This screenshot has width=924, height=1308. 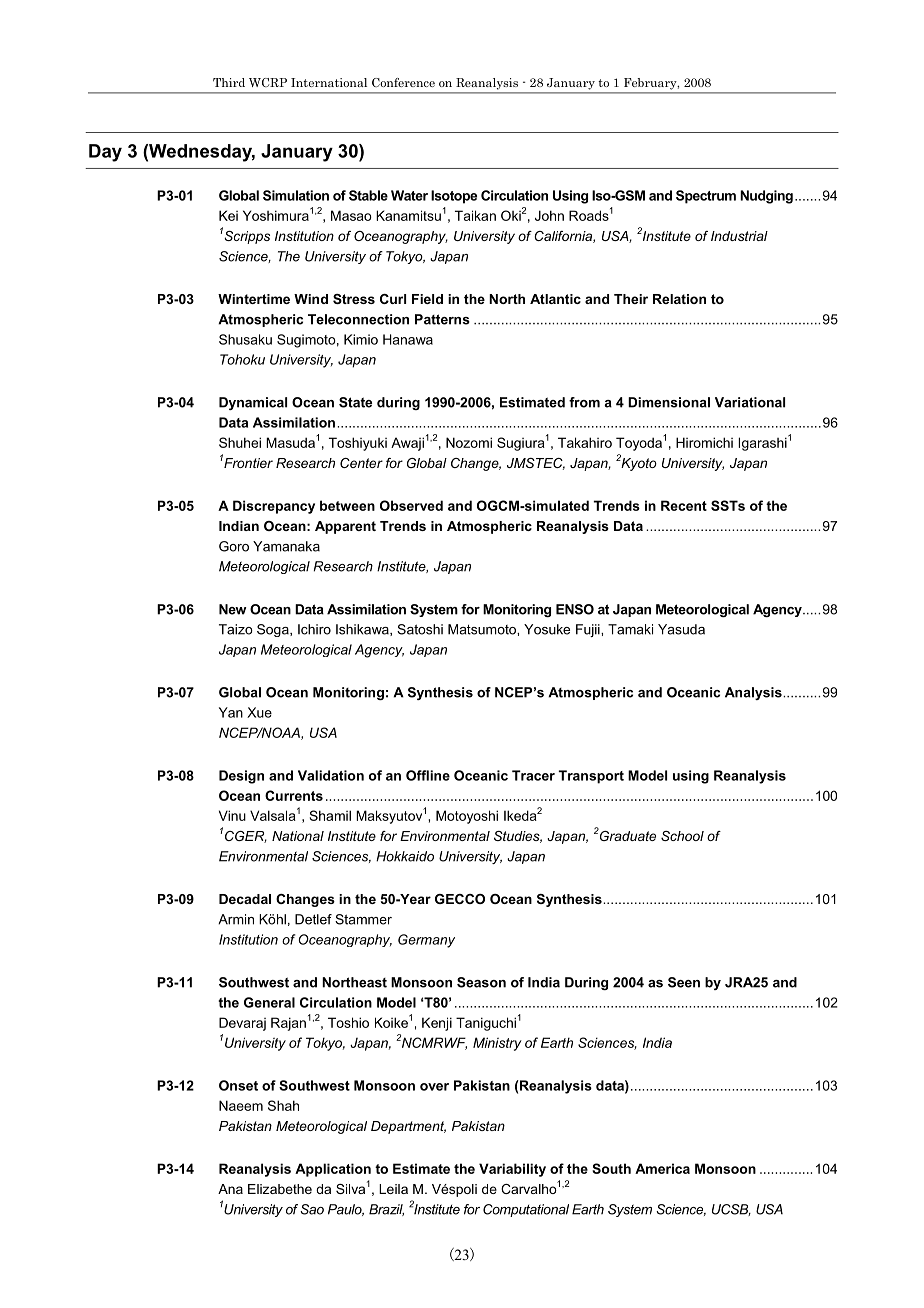 What do you see at coordinates (454, 197) in the screenshot?
I see `Isotope` at bounding box center [454, 197].
